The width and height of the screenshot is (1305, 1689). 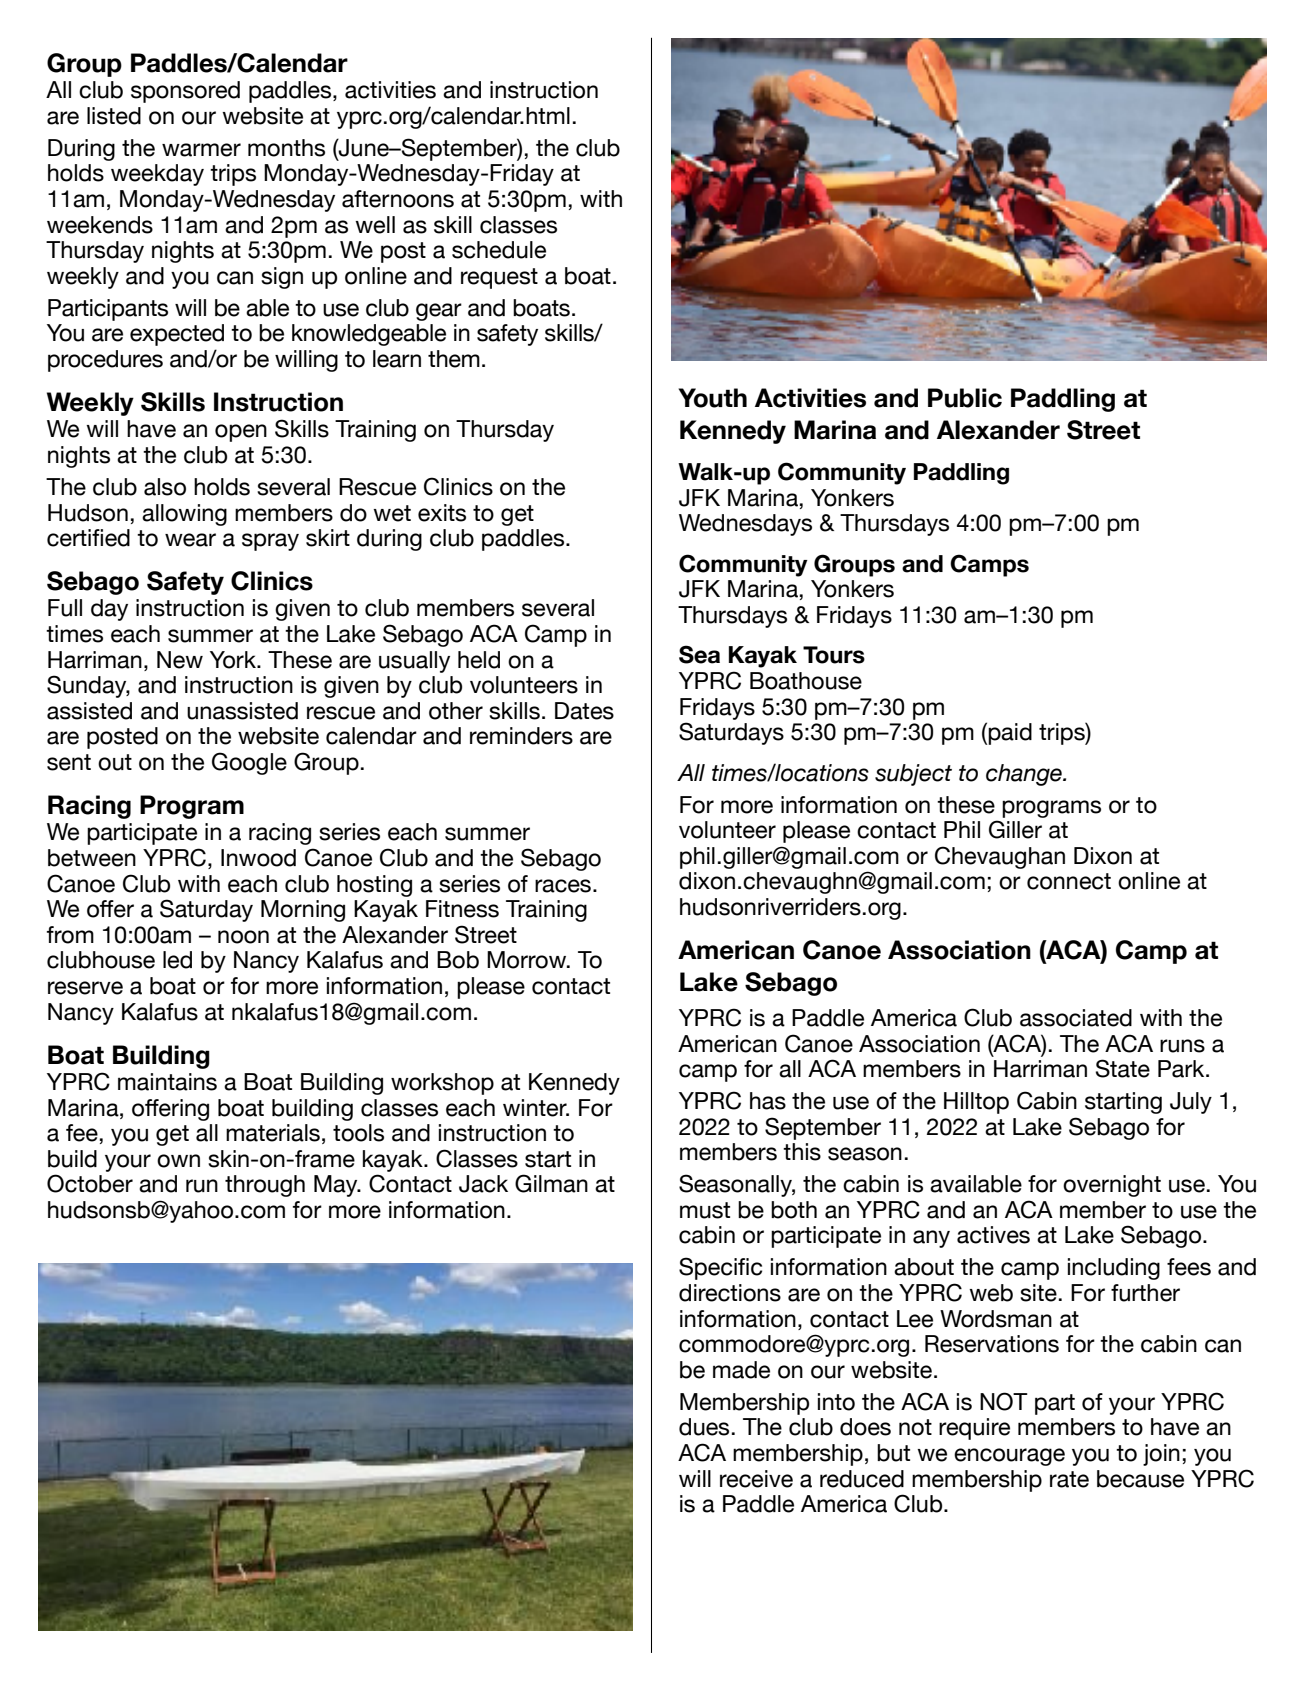 What do you see at coordinates (713, 398) in the screenshot?
I see `Youth` at bounding box center [713, 398].
